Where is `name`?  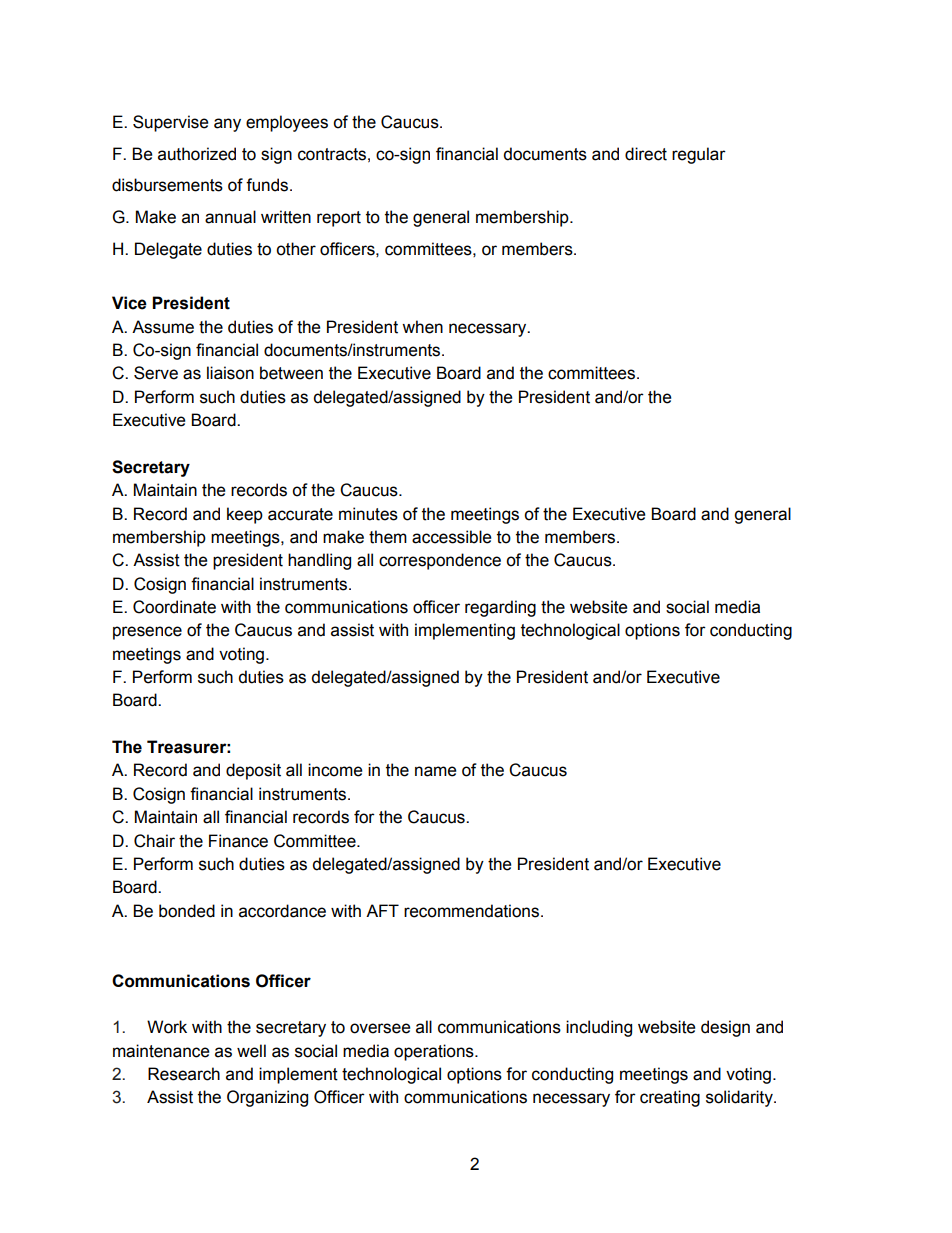
name is located at coordinates (435, 771).
